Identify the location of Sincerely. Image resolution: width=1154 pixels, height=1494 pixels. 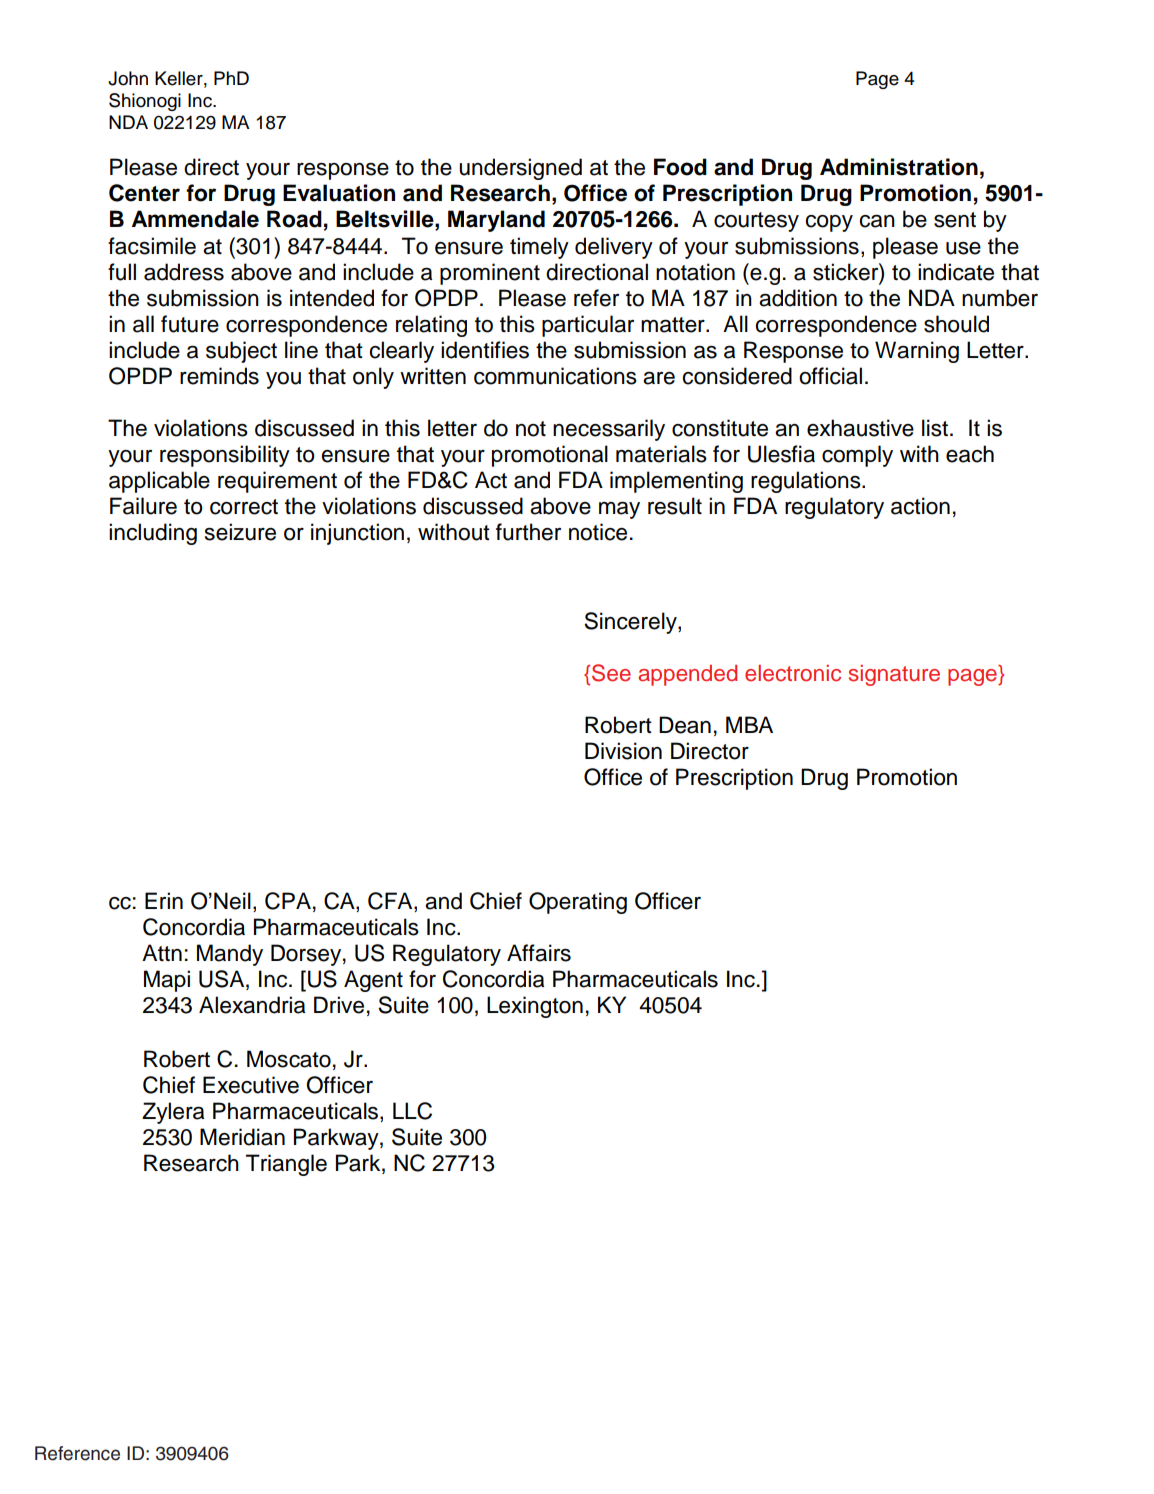
(631, 623).
